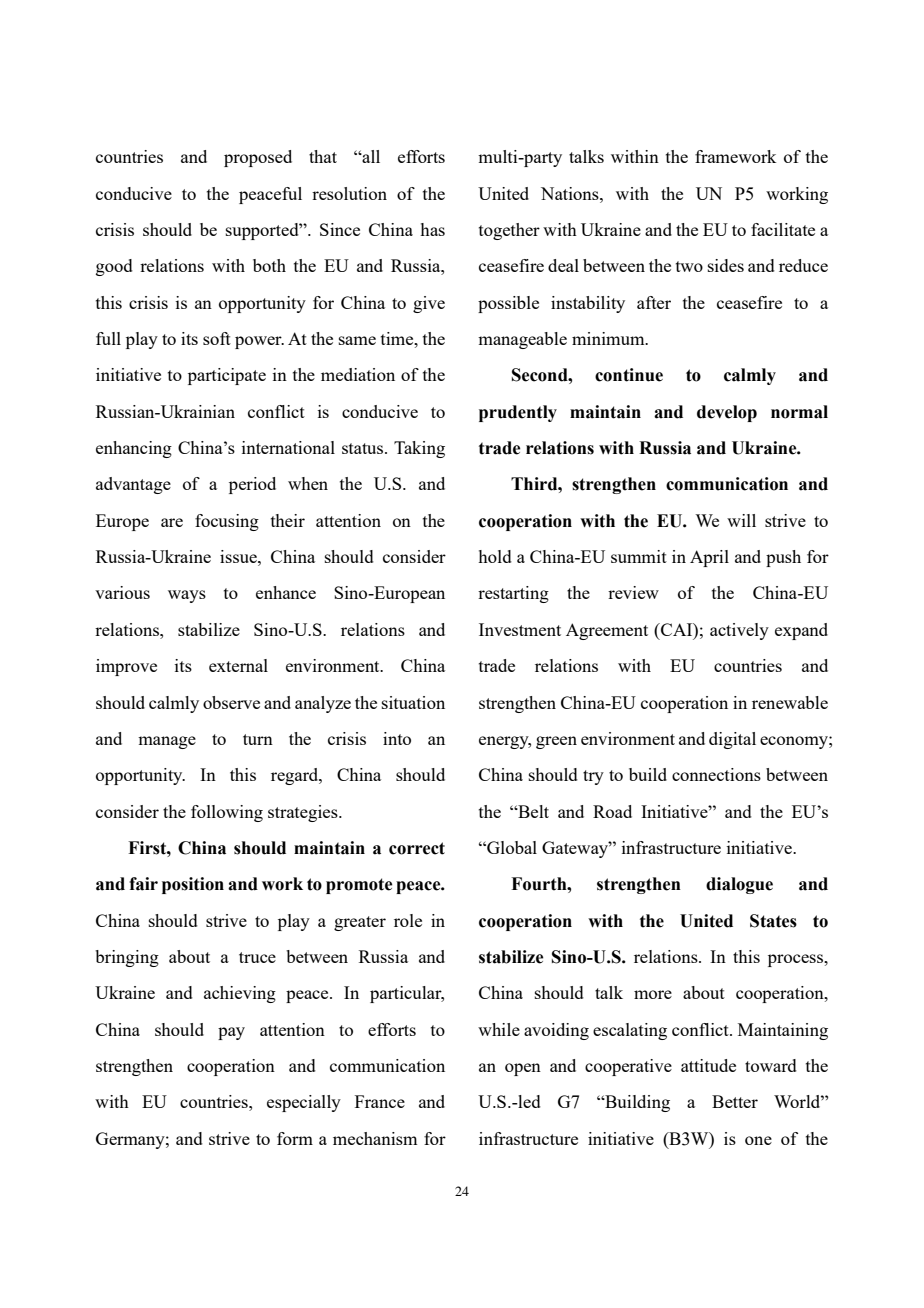 The width and height of the screenshot is (924, 1308). Describe the element at coordinates (295, 1138) in the screenshot. I see `form` at that location.
